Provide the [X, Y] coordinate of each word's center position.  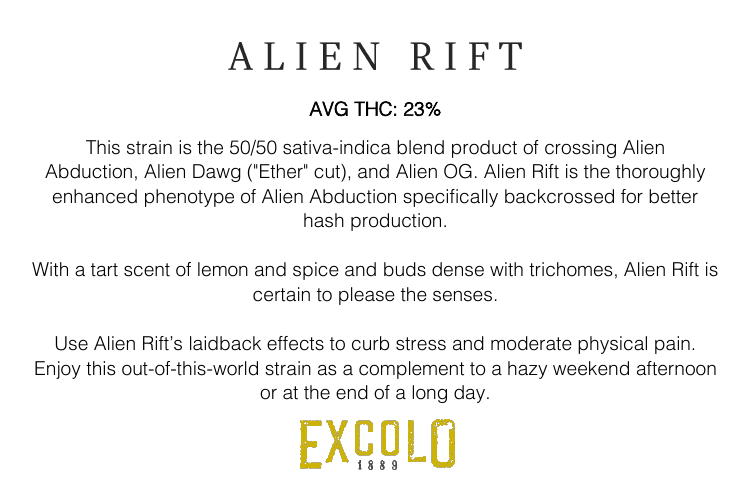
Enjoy [58, 370]
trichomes [570, 269]
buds [405, 269]
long [429, 394]
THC [373, 109]
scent [147, 270]
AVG [328, 109]
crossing [580, 149]
